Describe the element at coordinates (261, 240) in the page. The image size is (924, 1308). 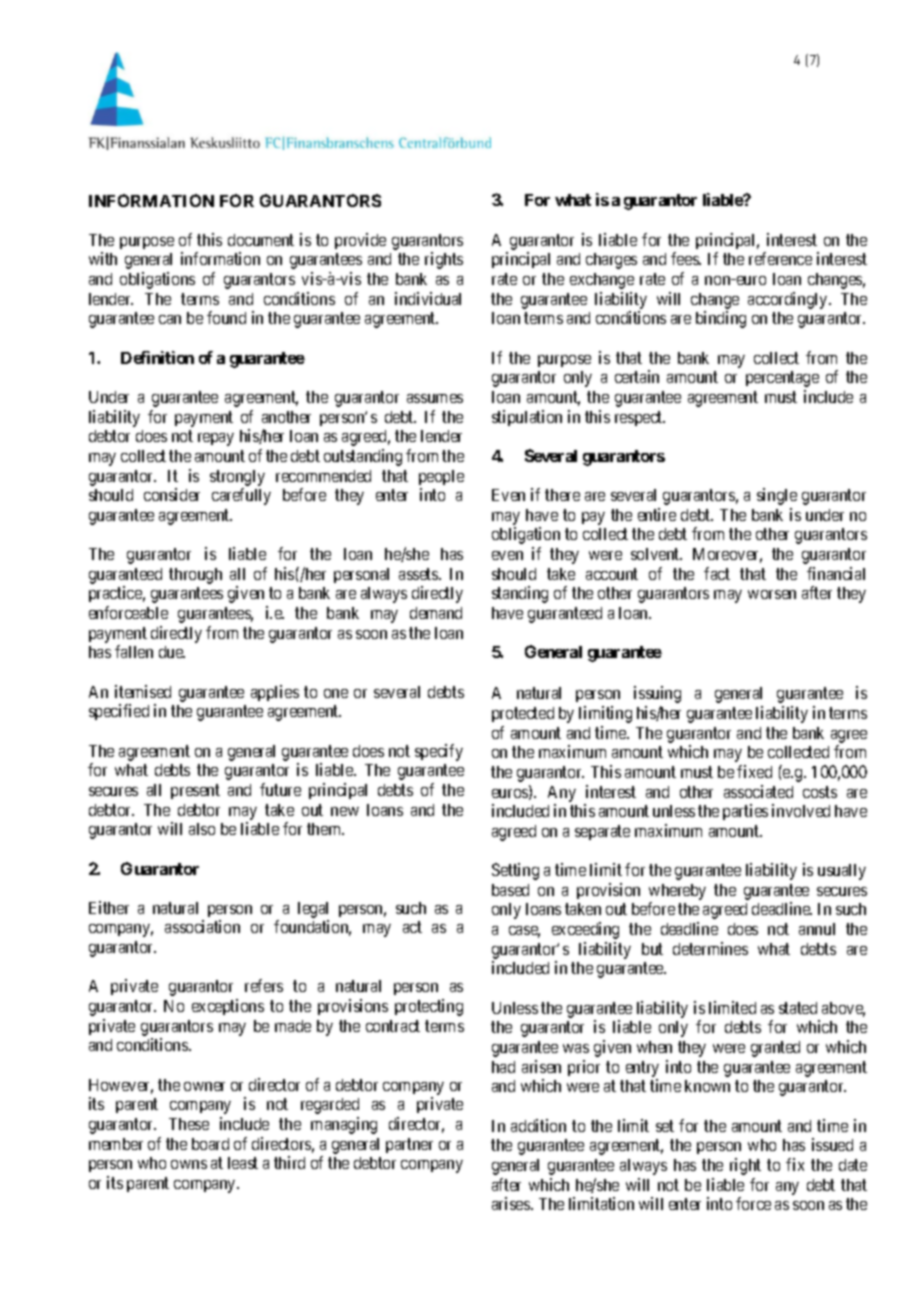
I see `document` at that location.
